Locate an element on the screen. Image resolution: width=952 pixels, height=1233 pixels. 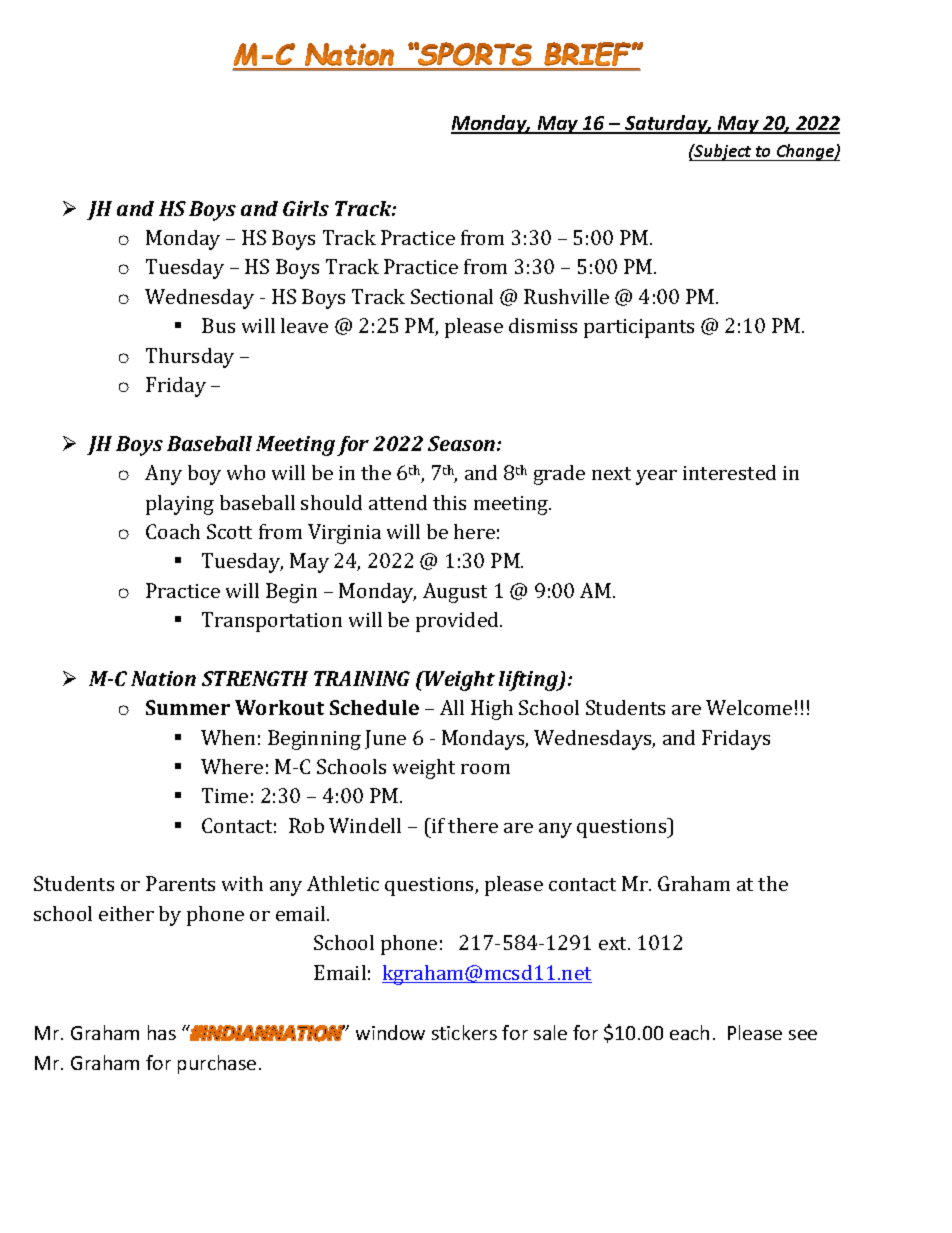
interested is located at coordinates (729, 472).
